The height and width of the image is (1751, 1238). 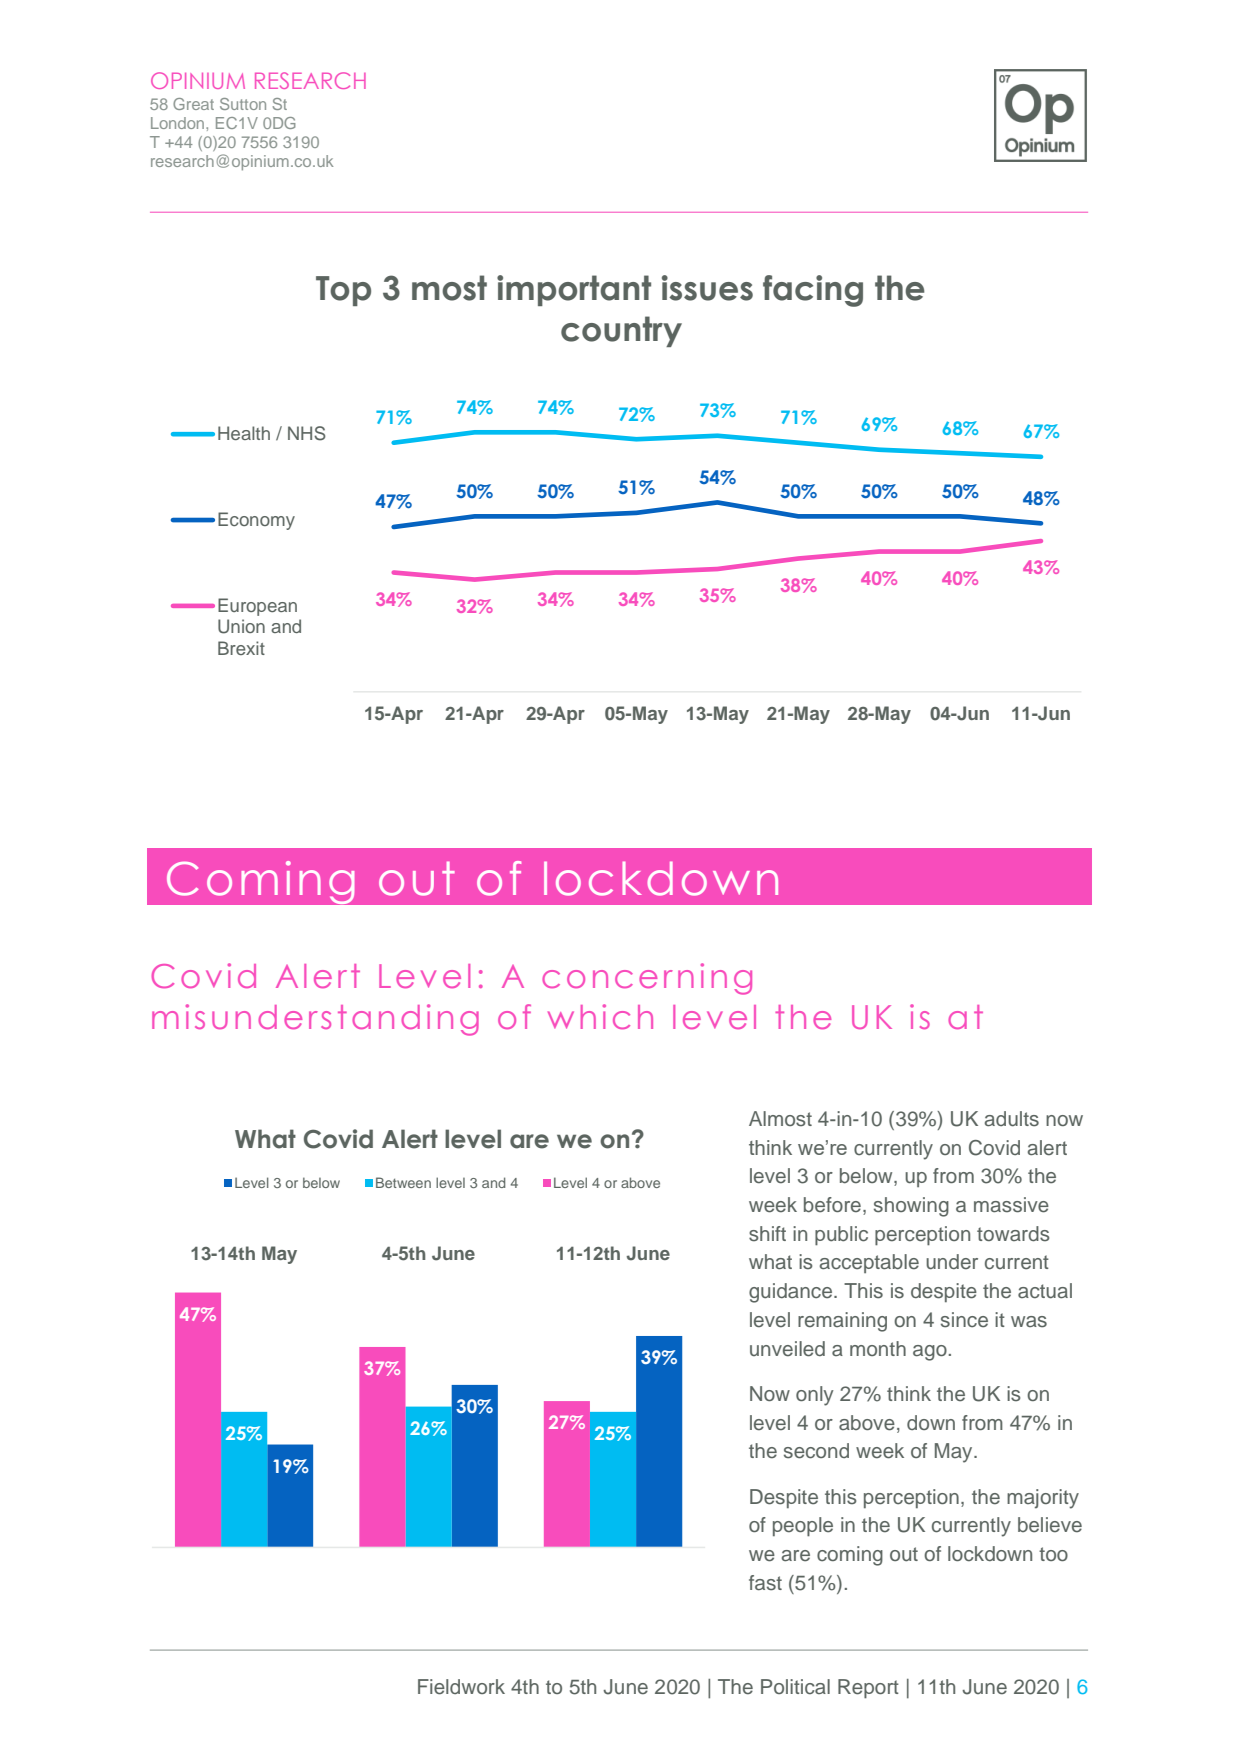 What do you see at coordinates (813, 291) in the image?
I see `facing` at bounding box center [813, 291].
